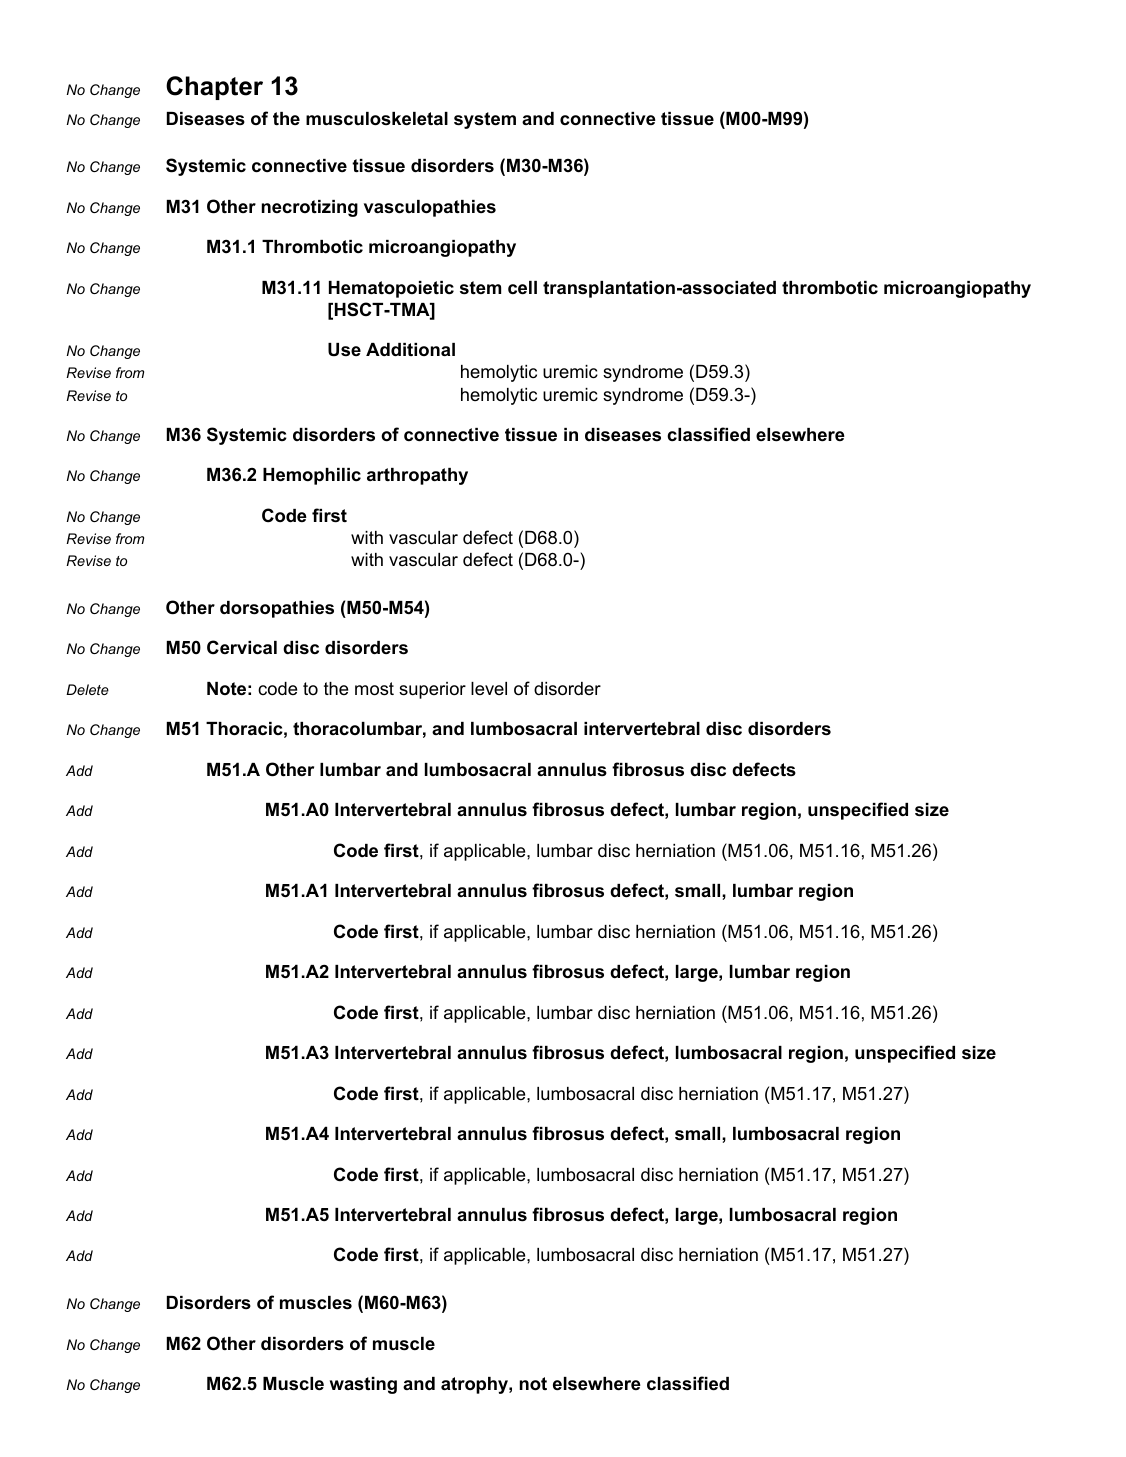  I want to click on Chapter, so click(214, 88).
